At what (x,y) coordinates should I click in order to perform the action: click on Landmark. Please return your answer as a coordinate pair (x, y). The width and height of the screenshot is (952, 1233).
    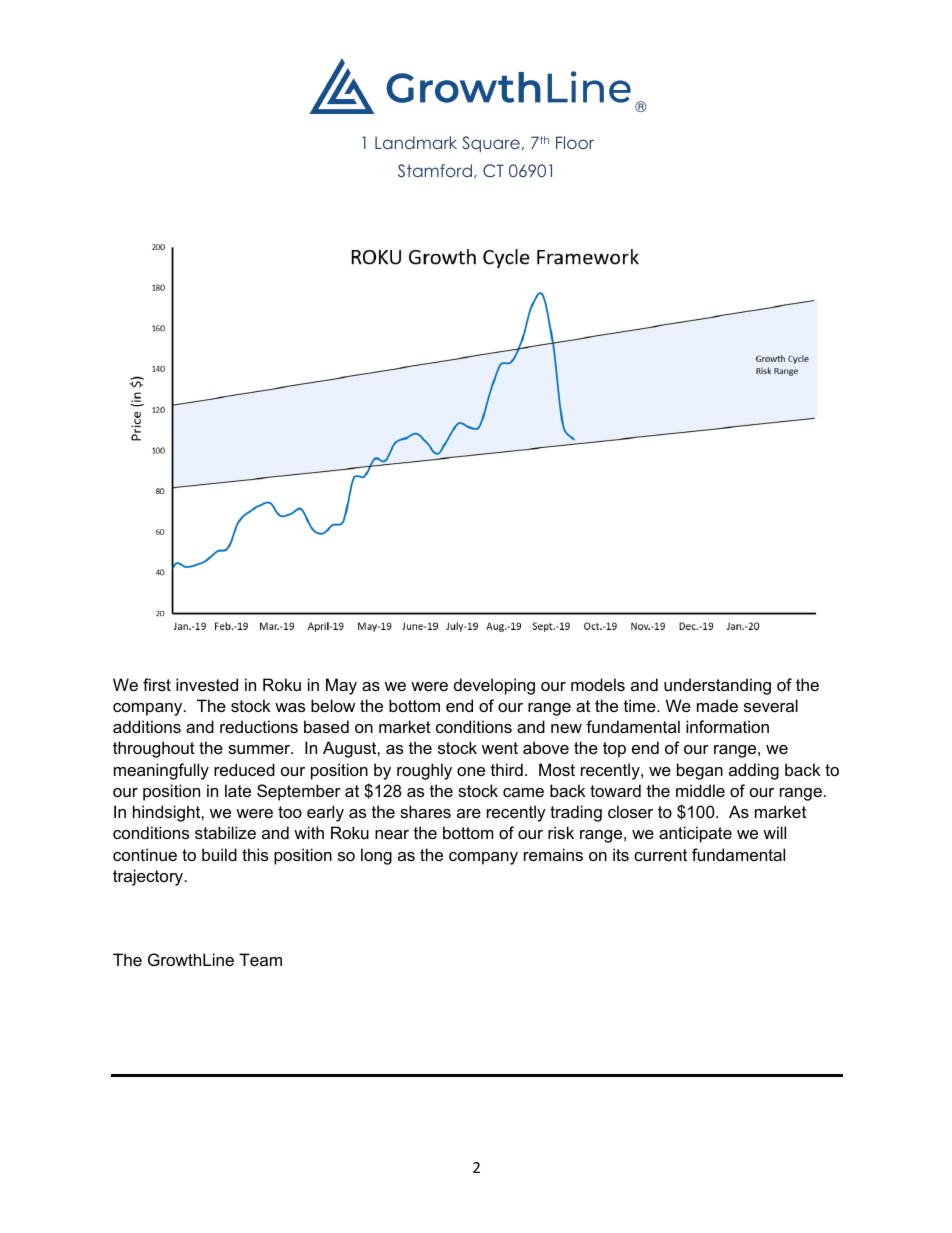
    Looking at the image, I should click on (416, 142).
